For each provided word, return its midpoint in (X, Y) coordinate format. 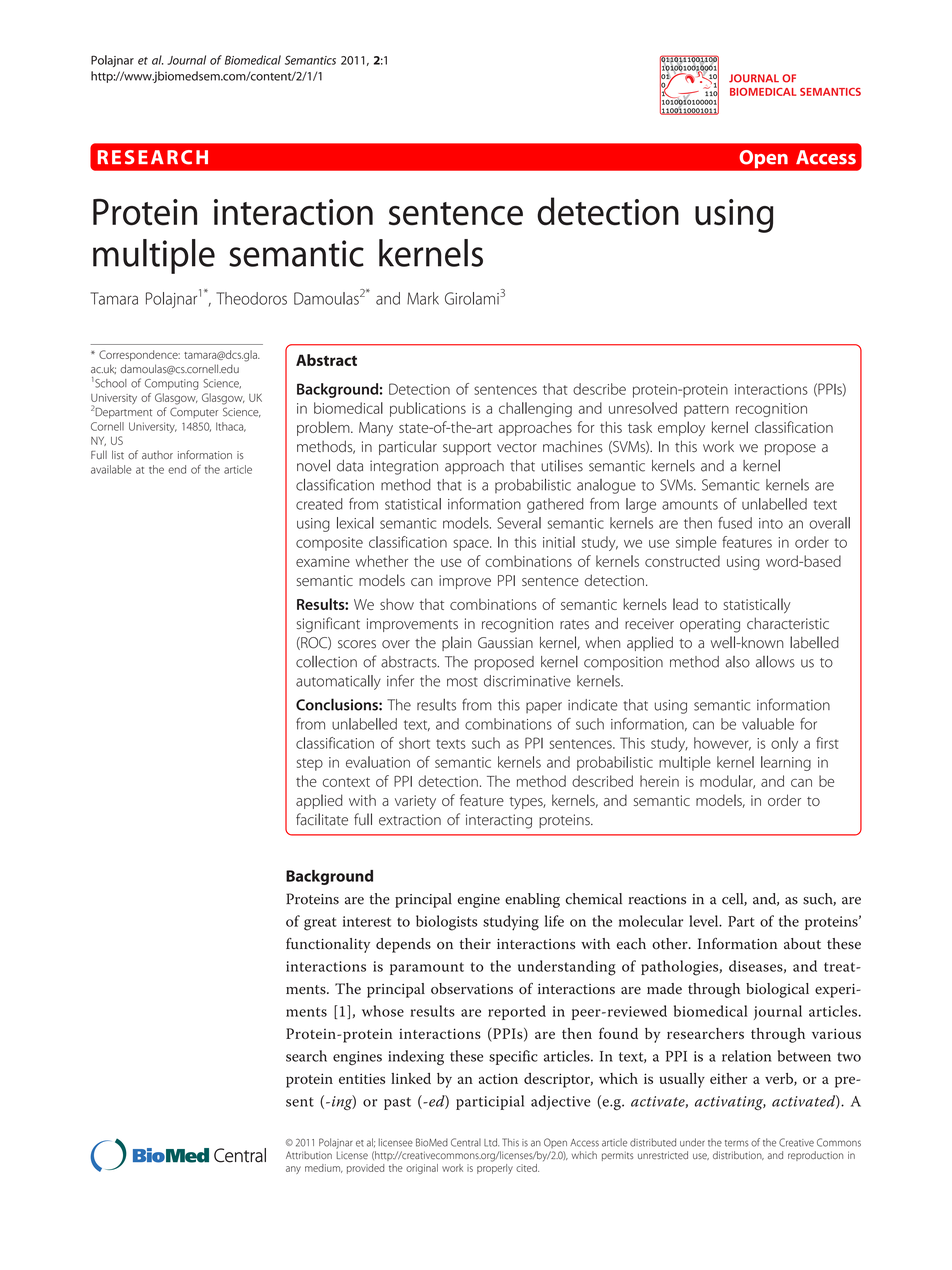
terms (737, 1143)
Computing (172, 384)
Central (466, 1142)
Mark (423, 298)
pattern (706, 410)
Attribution (309, 1155)
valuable (768, 724)
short (414, 743)
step (310, 764)
